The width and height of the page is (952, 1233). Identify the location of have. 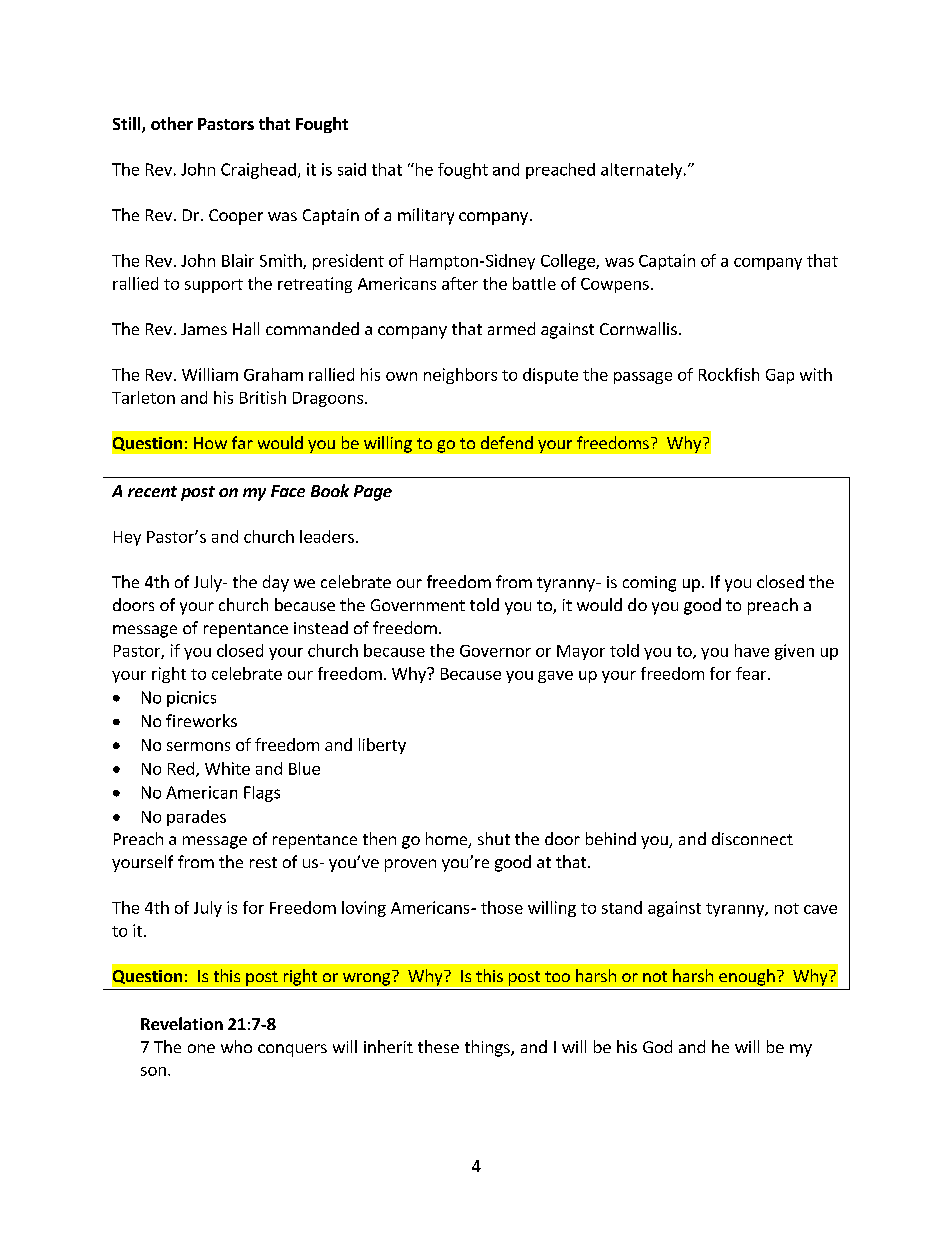
(752, 650).
